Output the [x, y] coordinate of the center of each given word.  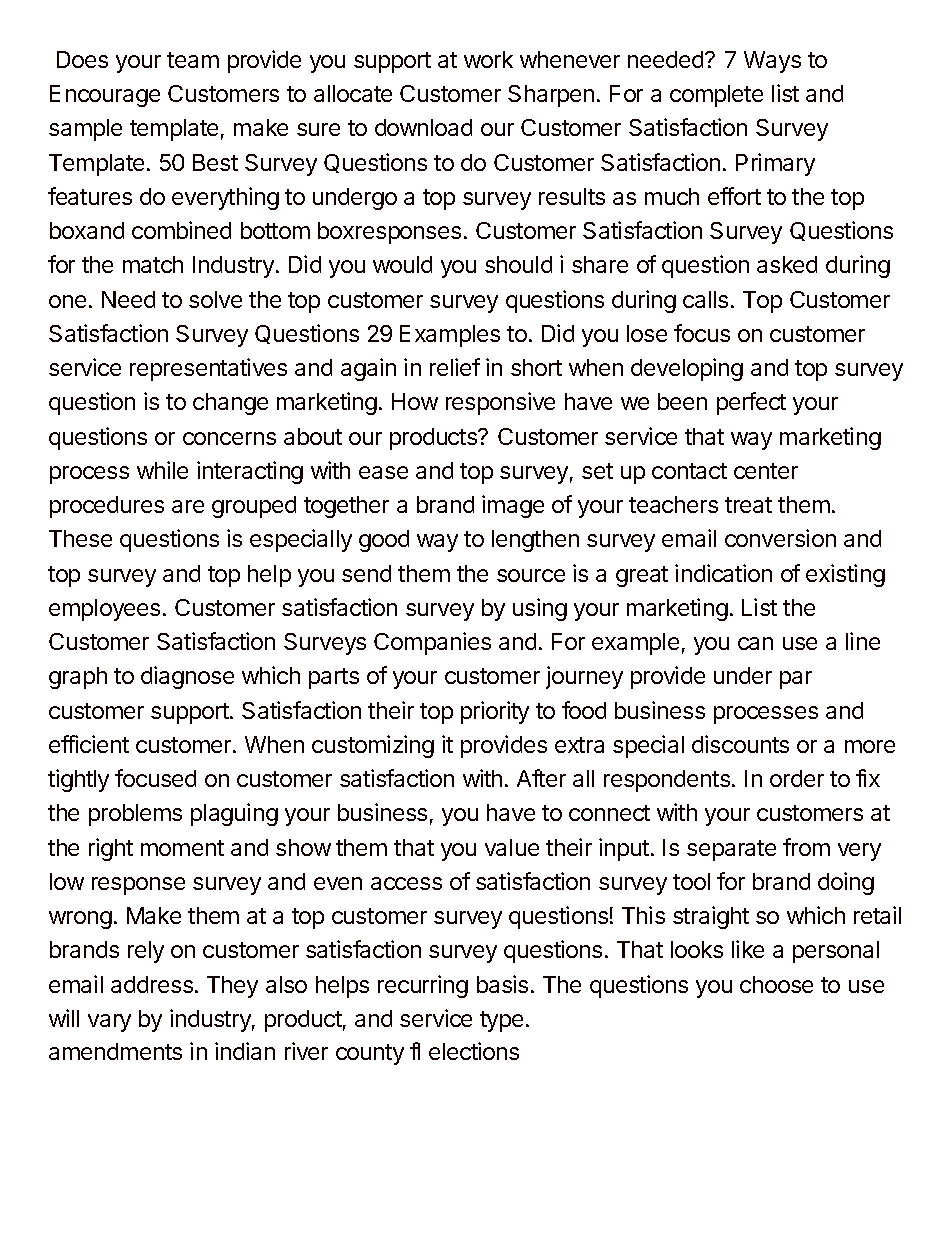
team [193, 60]
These [80, 538]
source [531, 575]
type [501, 1021]
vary [109, 1023]
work [488, 59]
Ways [772, 62]
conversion [780, 538]
